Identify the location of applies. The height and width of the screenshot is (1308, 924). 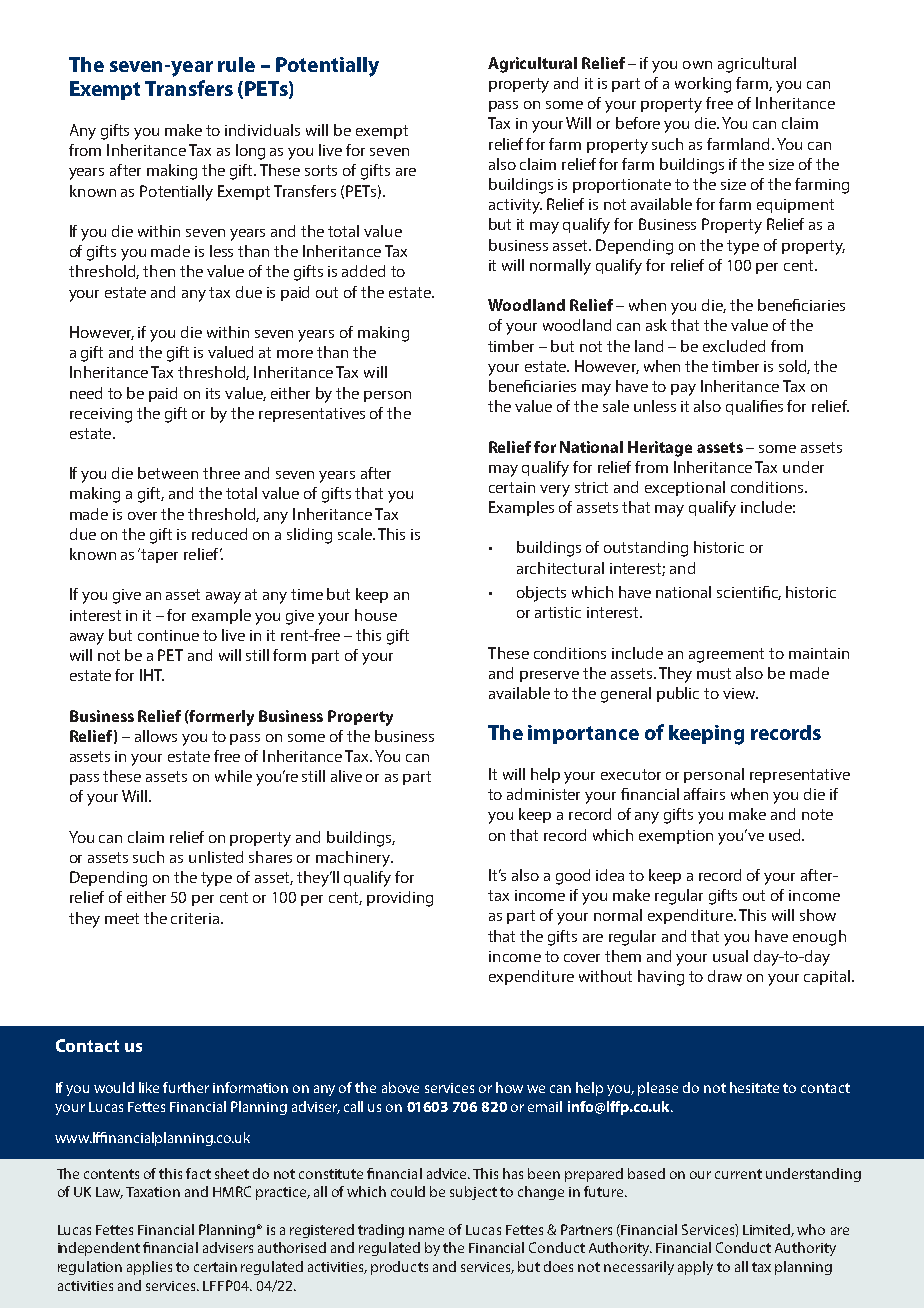
(149, 1268).
